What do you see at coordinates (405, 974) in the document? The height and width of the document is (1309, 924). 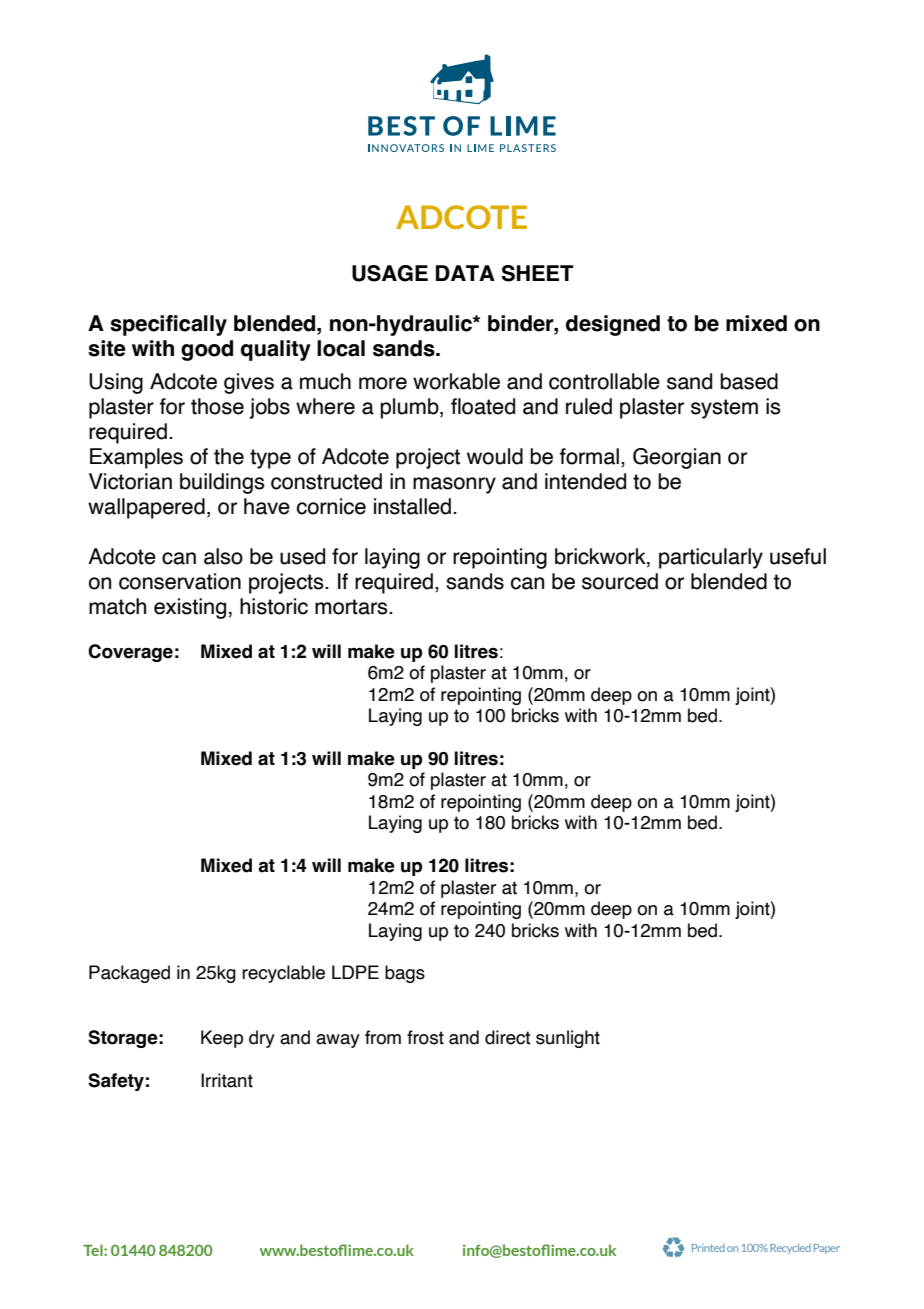 I see `bags` at bounding box center [405, 974].
